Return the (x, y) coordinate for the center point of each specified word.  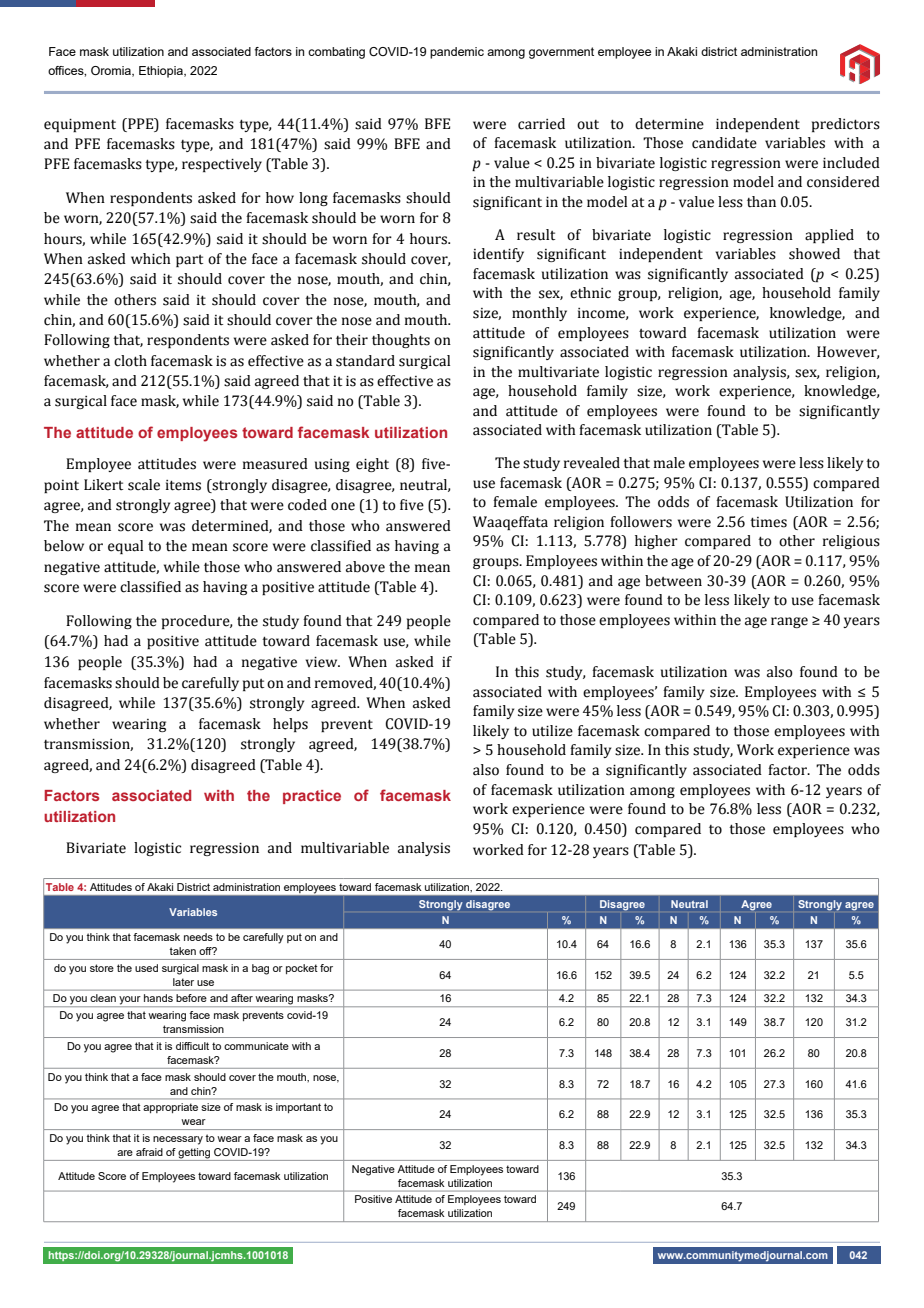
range (789, 622)
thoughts (401, 341)
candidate (724, 143)
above (365, 567)
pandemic (457, 53)
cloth (130, 361)
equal (125, 547)
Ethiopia (162, 72)
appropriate (170, 1108)
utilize (552, 731)
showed (814, 254)
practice (312, 797)
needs (198, 937)
